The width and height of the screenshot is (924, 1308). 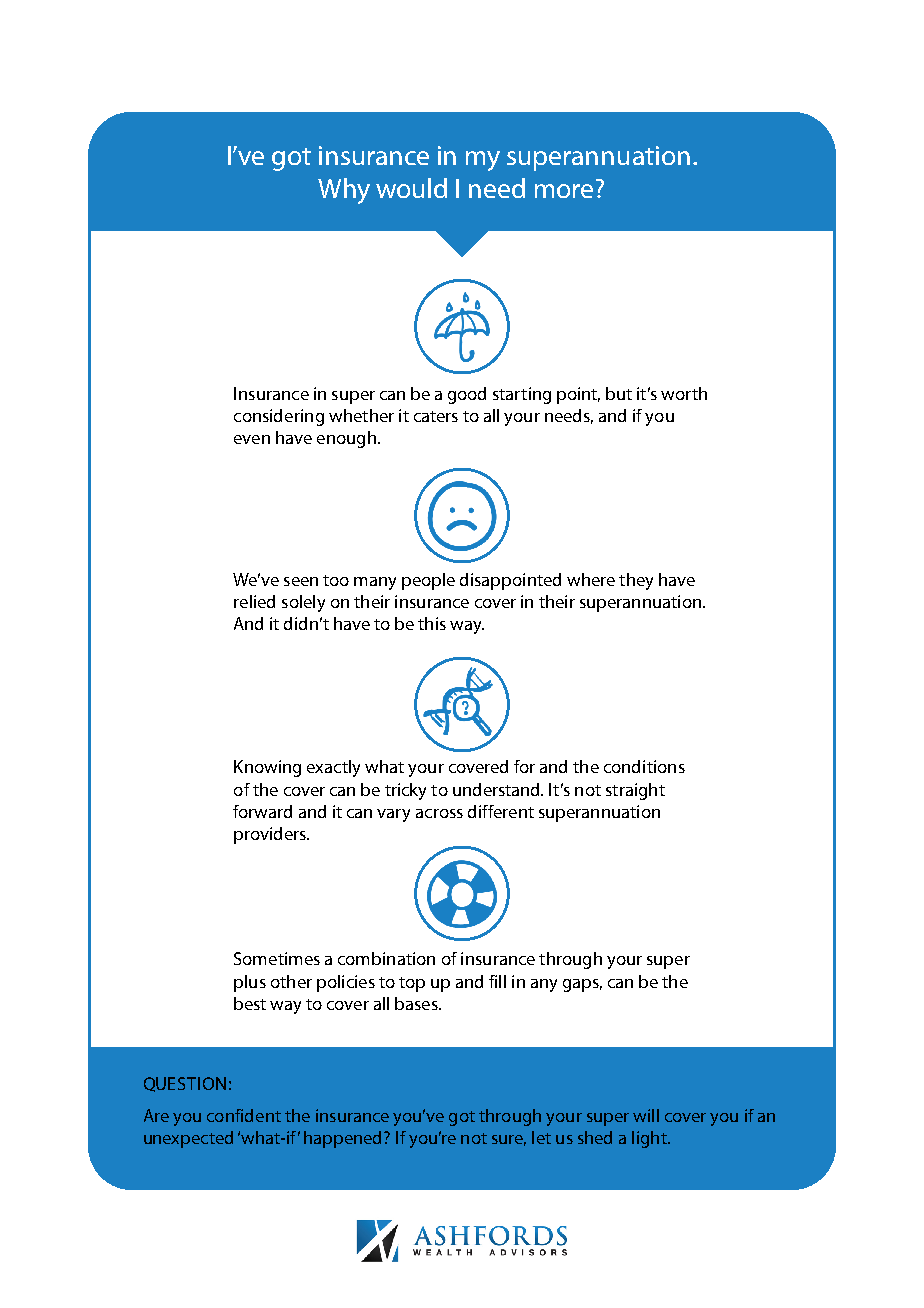 I want to click on would, so click(x=411, y=188).
